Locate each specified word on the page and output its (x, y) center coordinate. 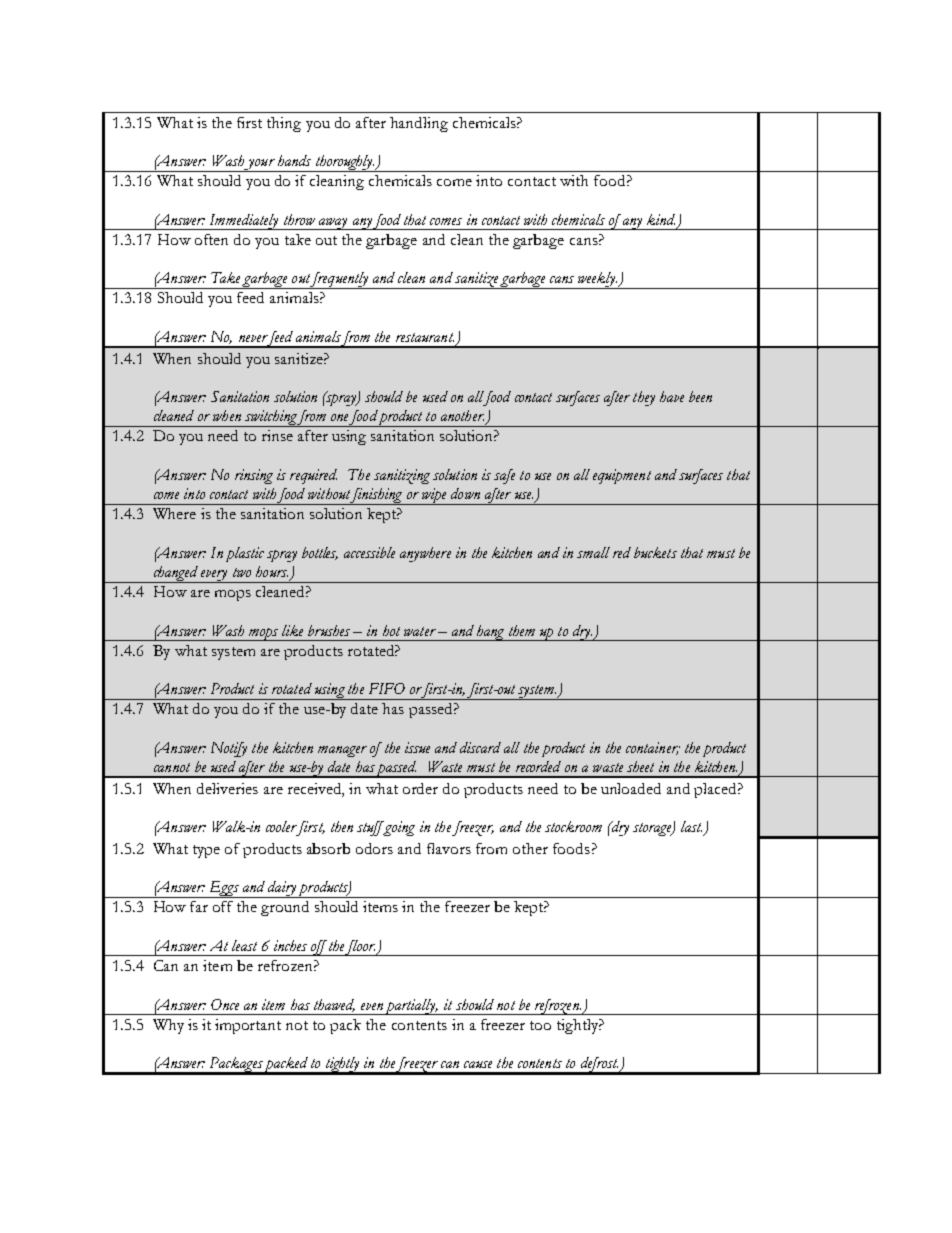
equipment (622, 476)
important (248, 1026)
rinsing (254, 476)
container (653, 748)
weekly (596, 280)
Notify (229, 749)
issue (417, 747)
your (260, 165)
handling (419, 124)
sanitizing (402, 476)
